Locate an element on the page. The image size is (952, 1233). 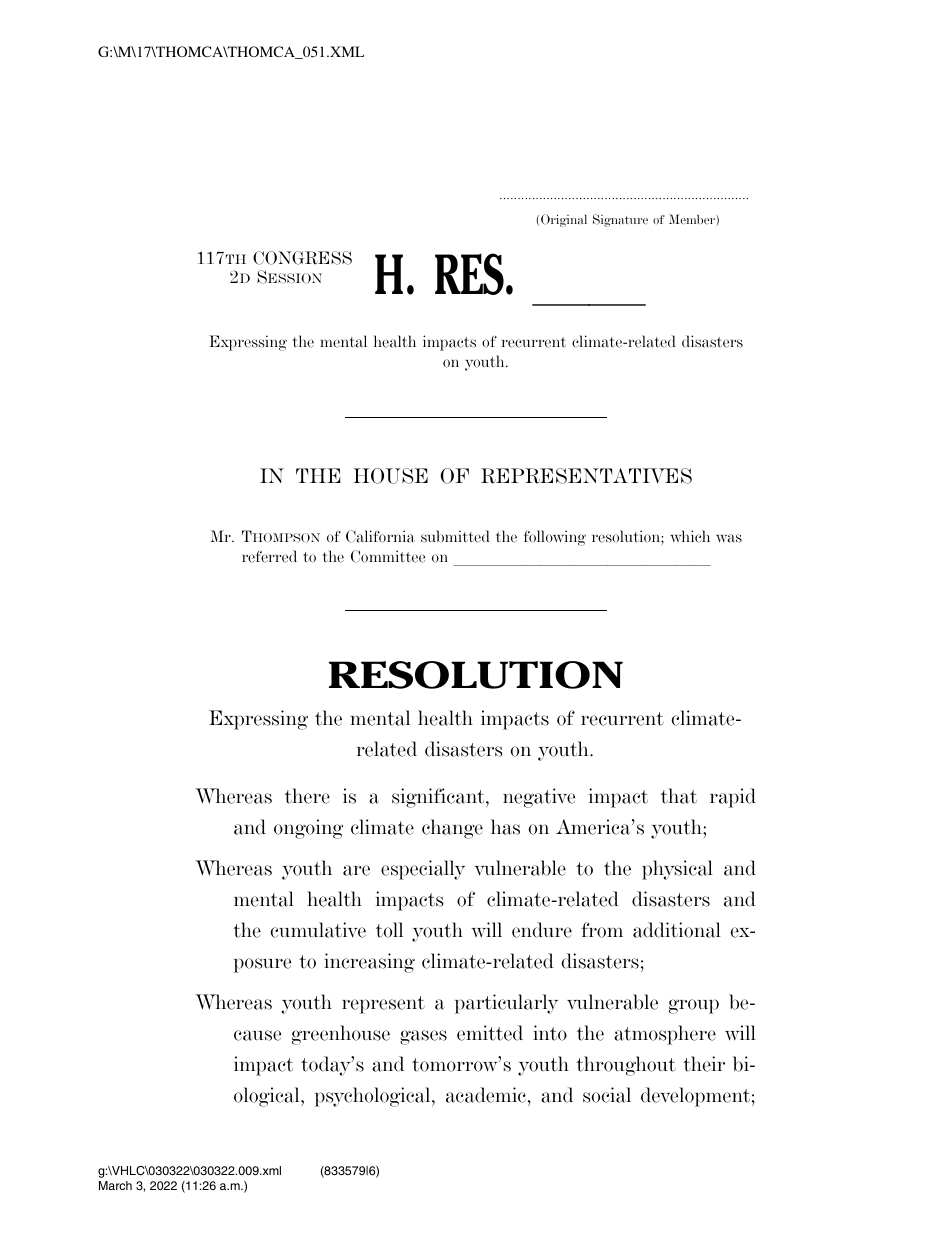
CONGRESS is located at coordinates (302, 258).
